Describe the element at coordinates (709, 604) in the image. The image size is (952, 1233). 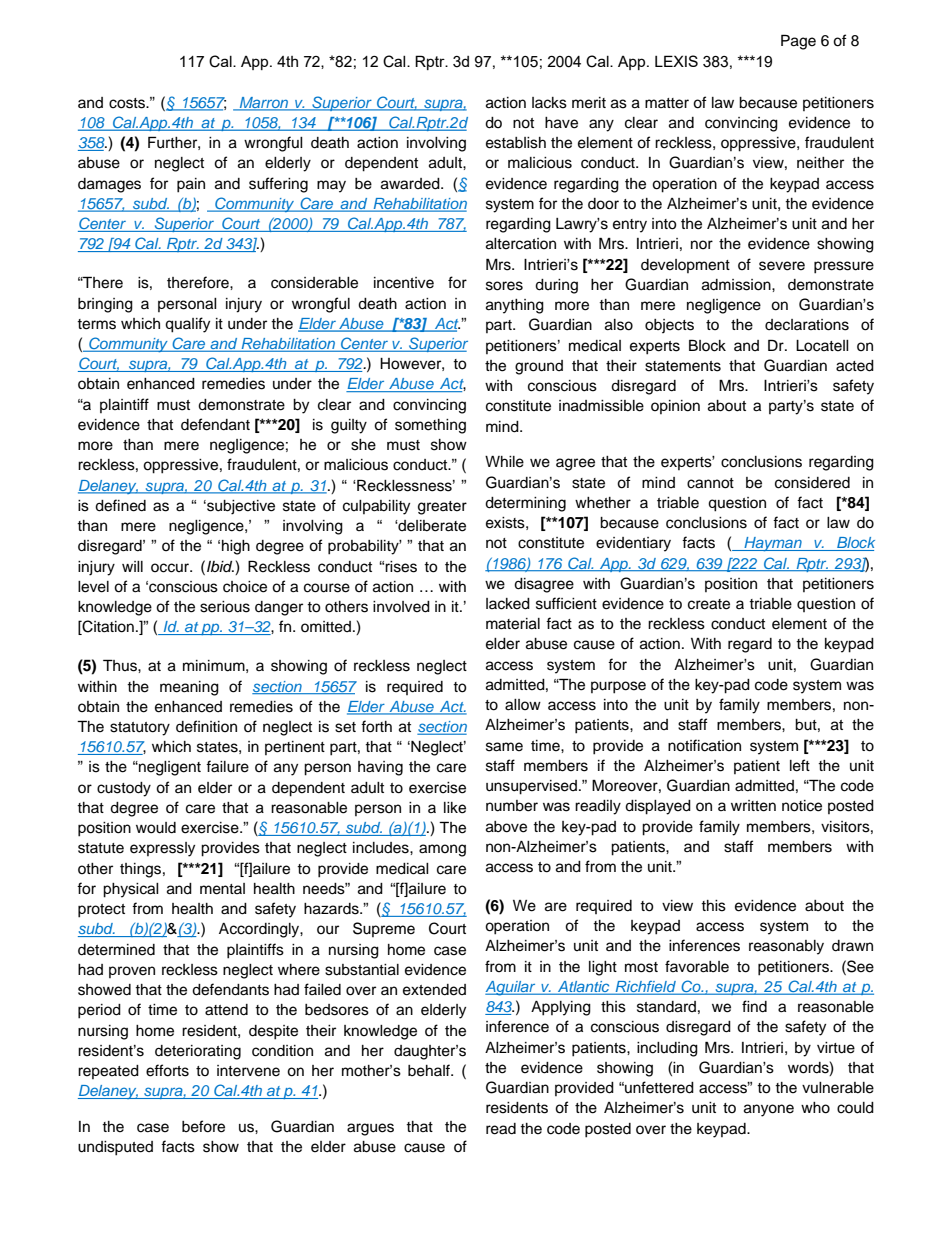
I see `create` at that location.
